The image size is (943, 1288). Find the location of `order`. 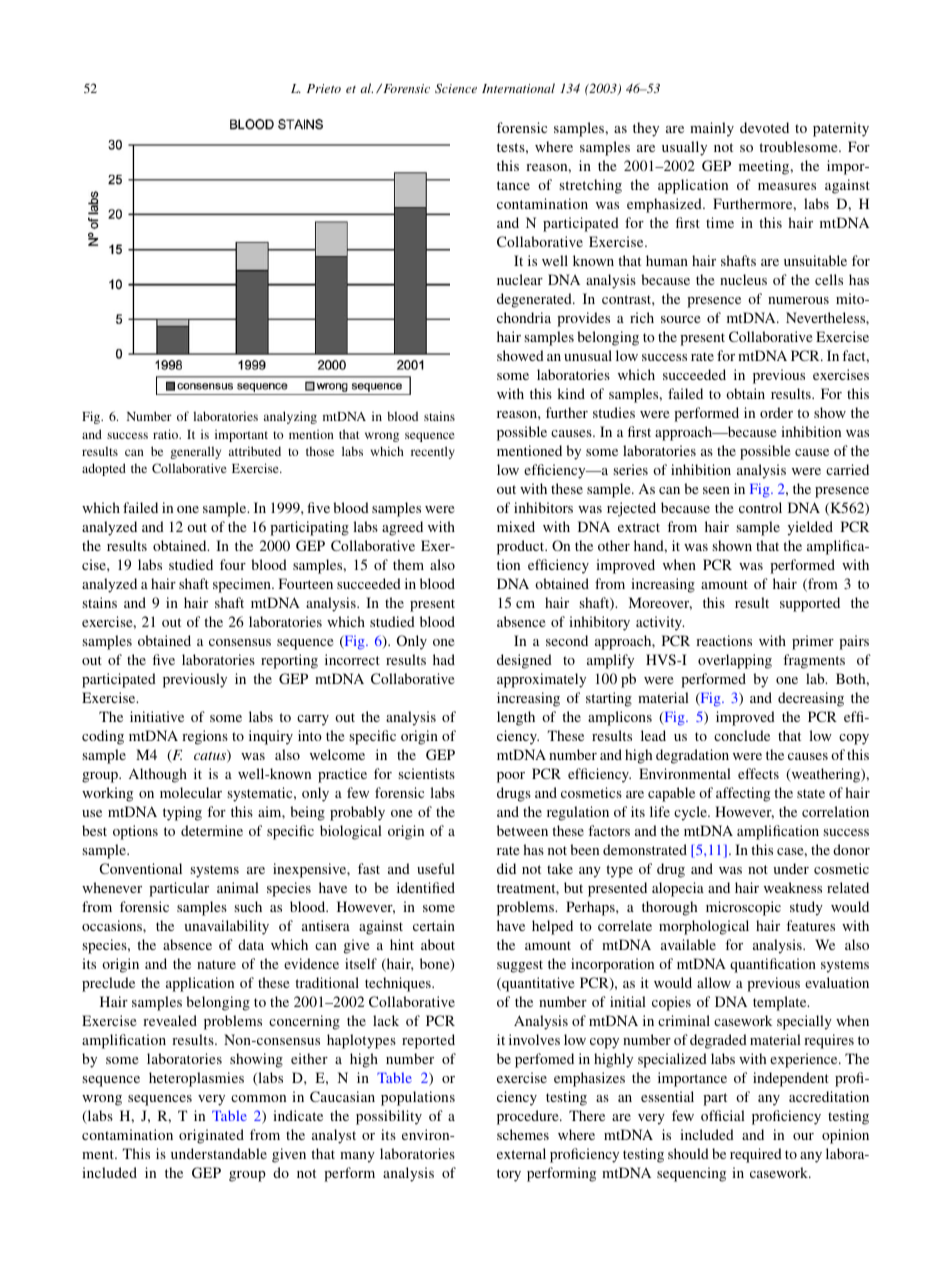

order is located at coordinates (776, 412).
